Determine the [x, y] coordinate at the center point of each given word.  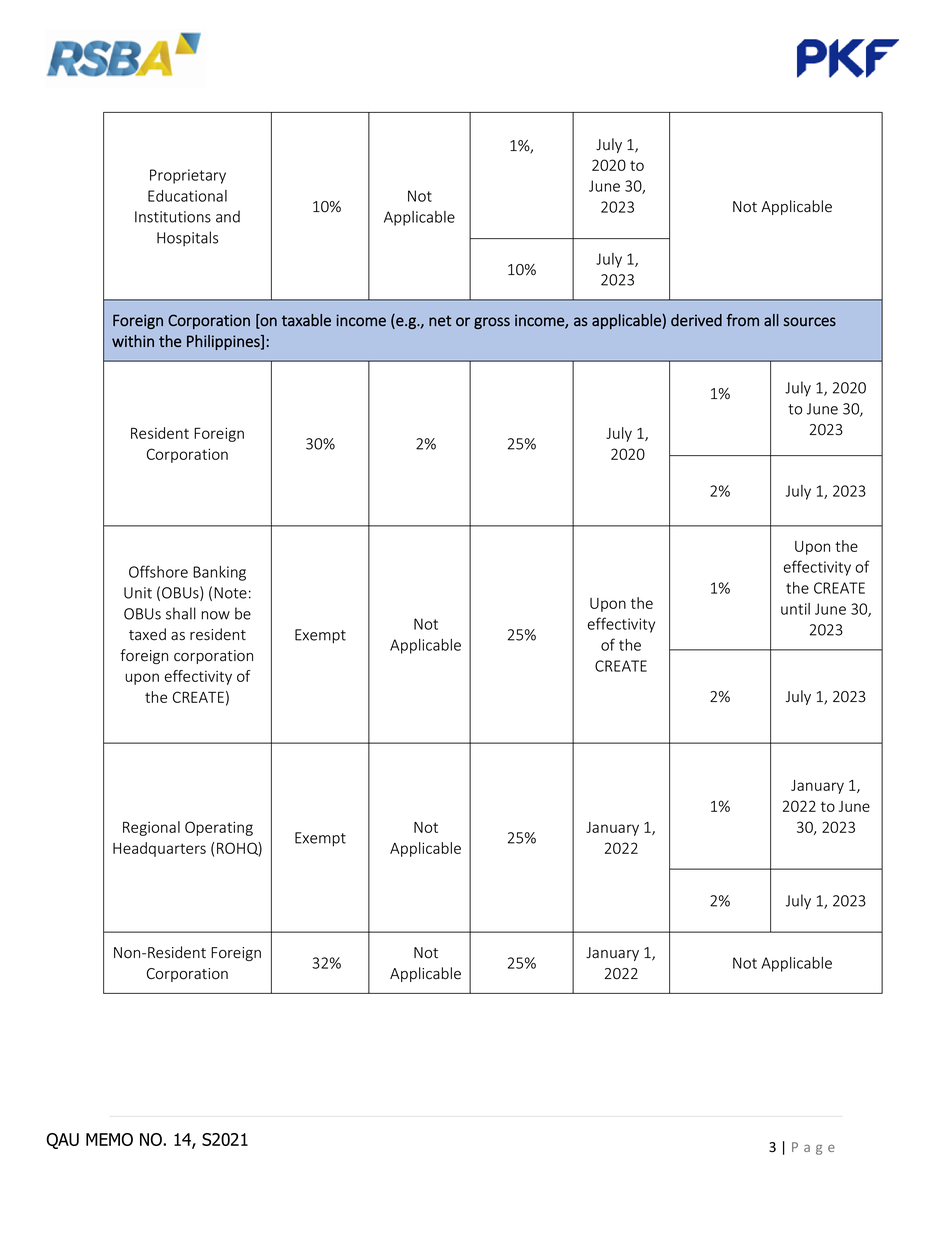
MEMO [109, 1139]
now [216, 615]
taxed [147, 634]
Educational [187, 196]
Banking [219, 573]
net [440, 321]
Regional [151, 828]
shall [181, 613]
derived [696, 320]
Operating [219, 828]
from [742, 320]
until [795, 609]
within [133, 341]
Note [230, 593]
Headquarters [159, 849]
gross [492, 323]
